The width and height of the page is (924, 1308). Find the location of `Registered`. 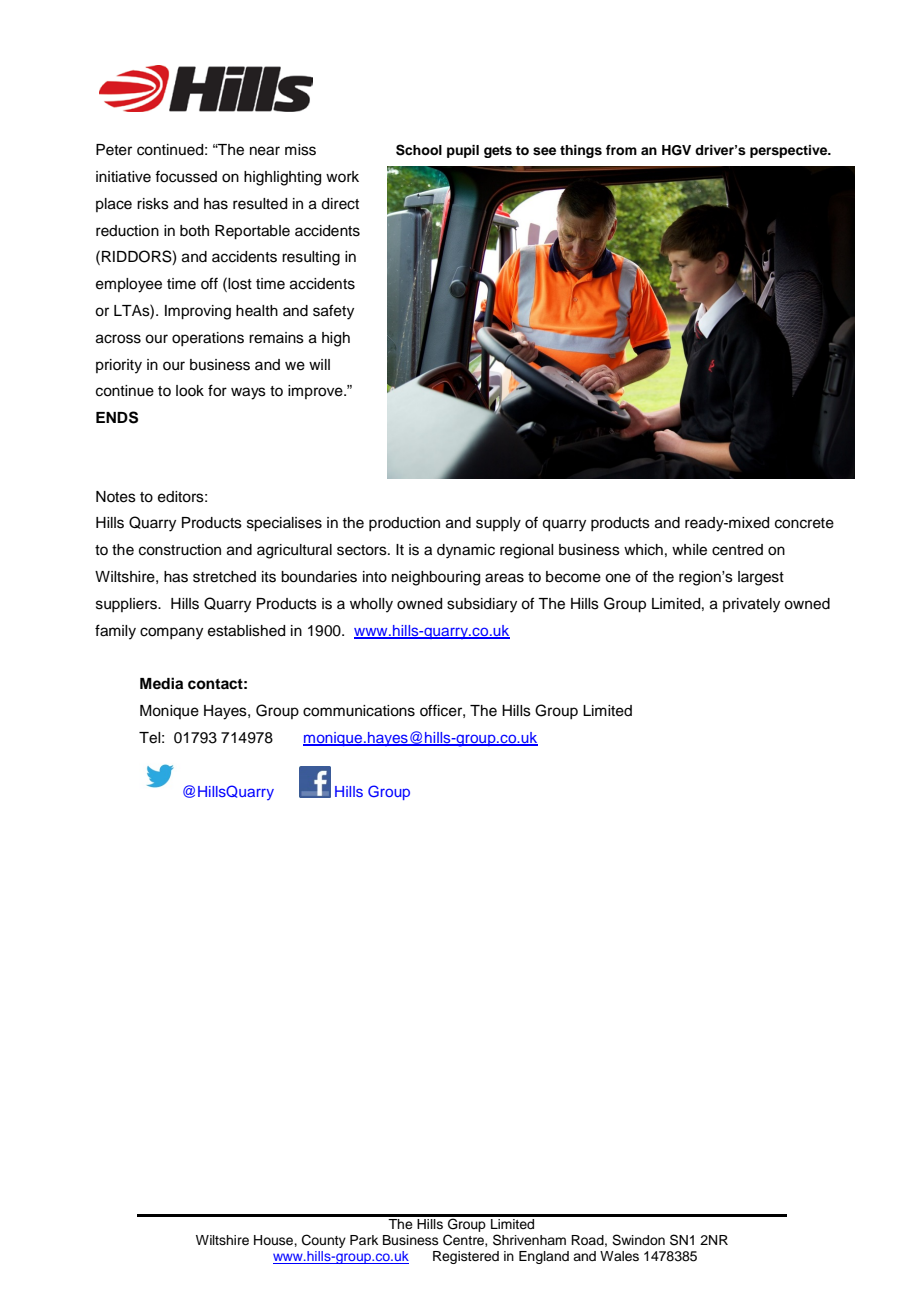

Registered is located at coordinates (466, 1257).
